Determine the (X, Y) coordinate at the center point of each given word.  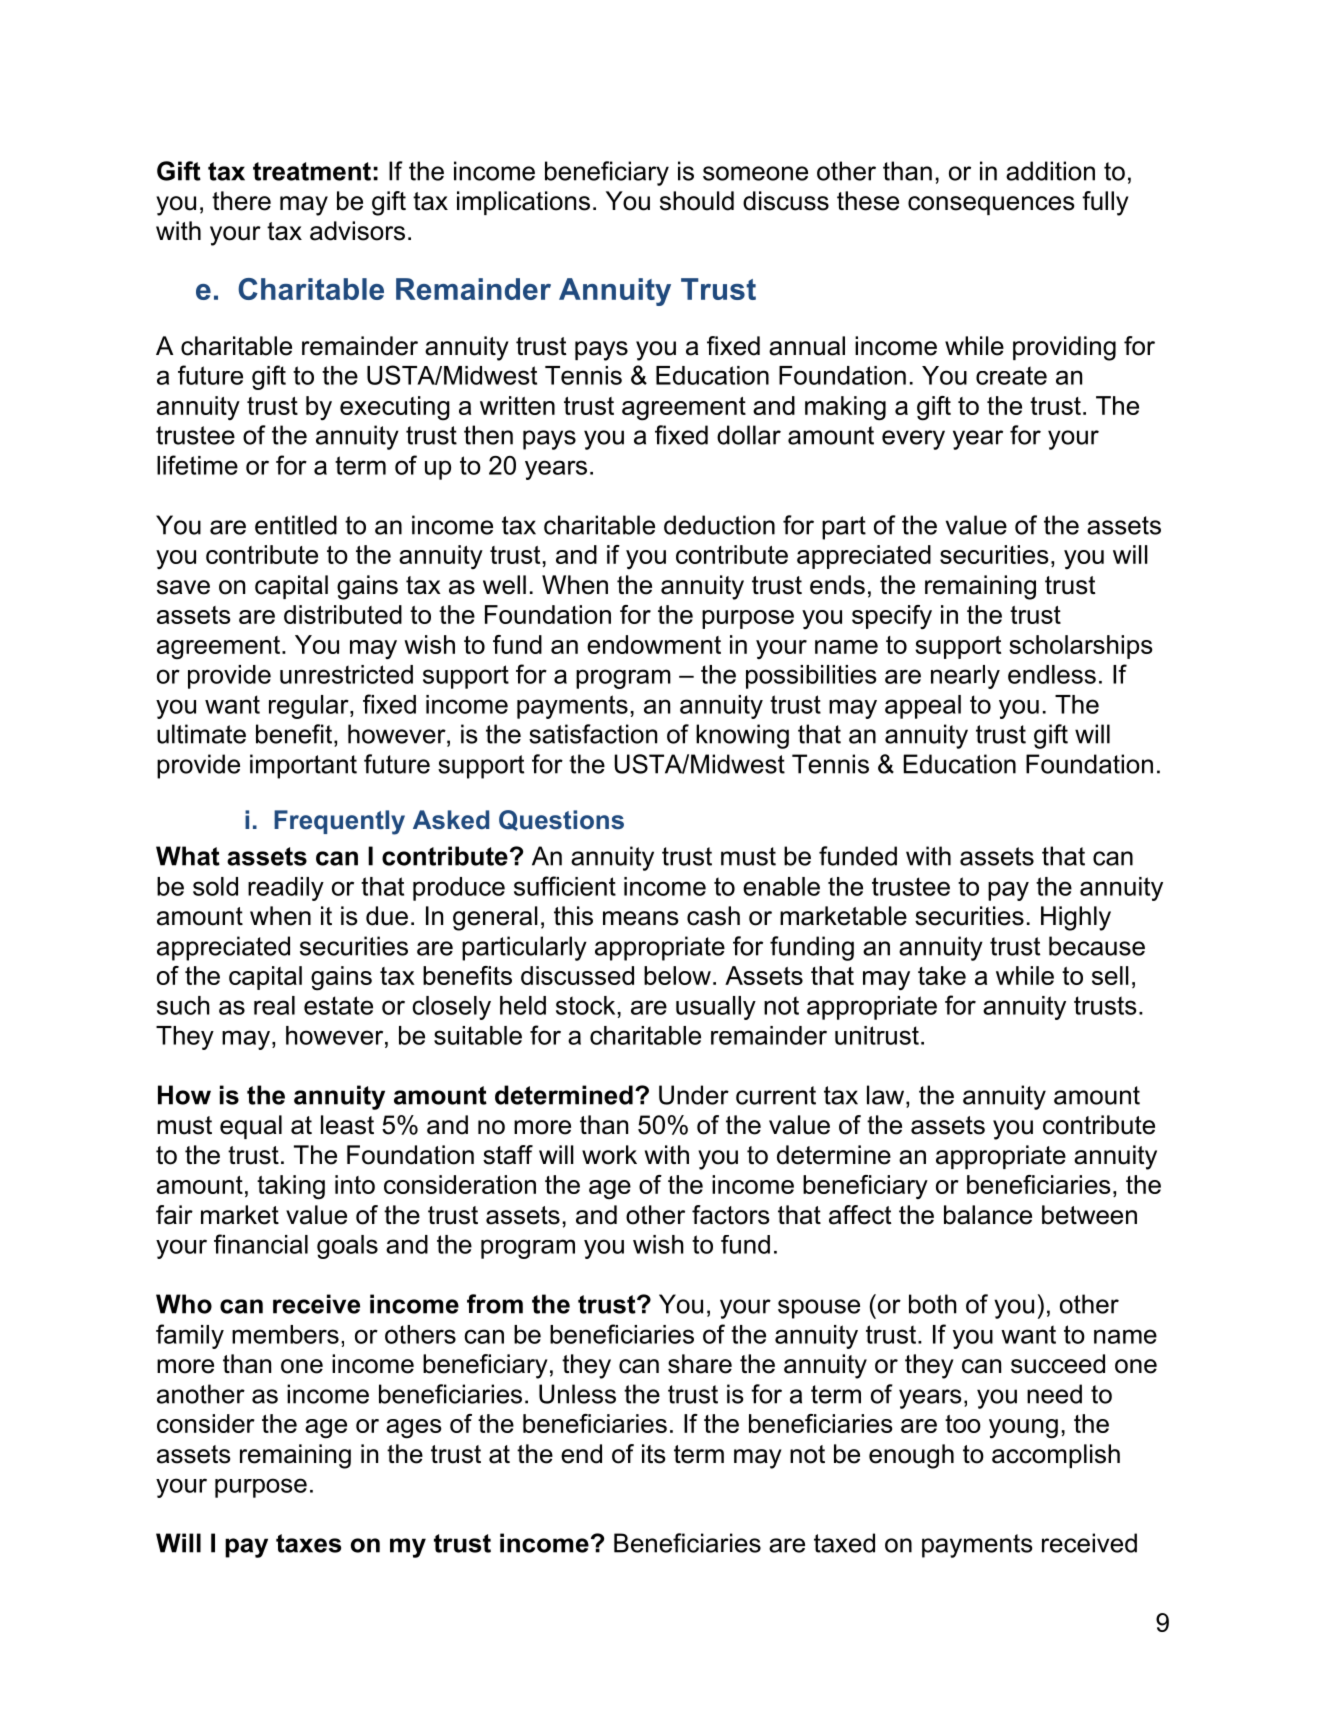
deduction (719, 525)
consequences (991, 205)
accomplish (1056, 1456)
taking (291, 1187)
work (609, 1155)
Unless (577, 1394)
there (241, 201)
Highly (1076, 918)
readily (286, 889)
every (913, 440)
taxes (308, 1543)
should (697, 201)
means (640, 918)
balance (988, 1215)
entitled (296, 525)
